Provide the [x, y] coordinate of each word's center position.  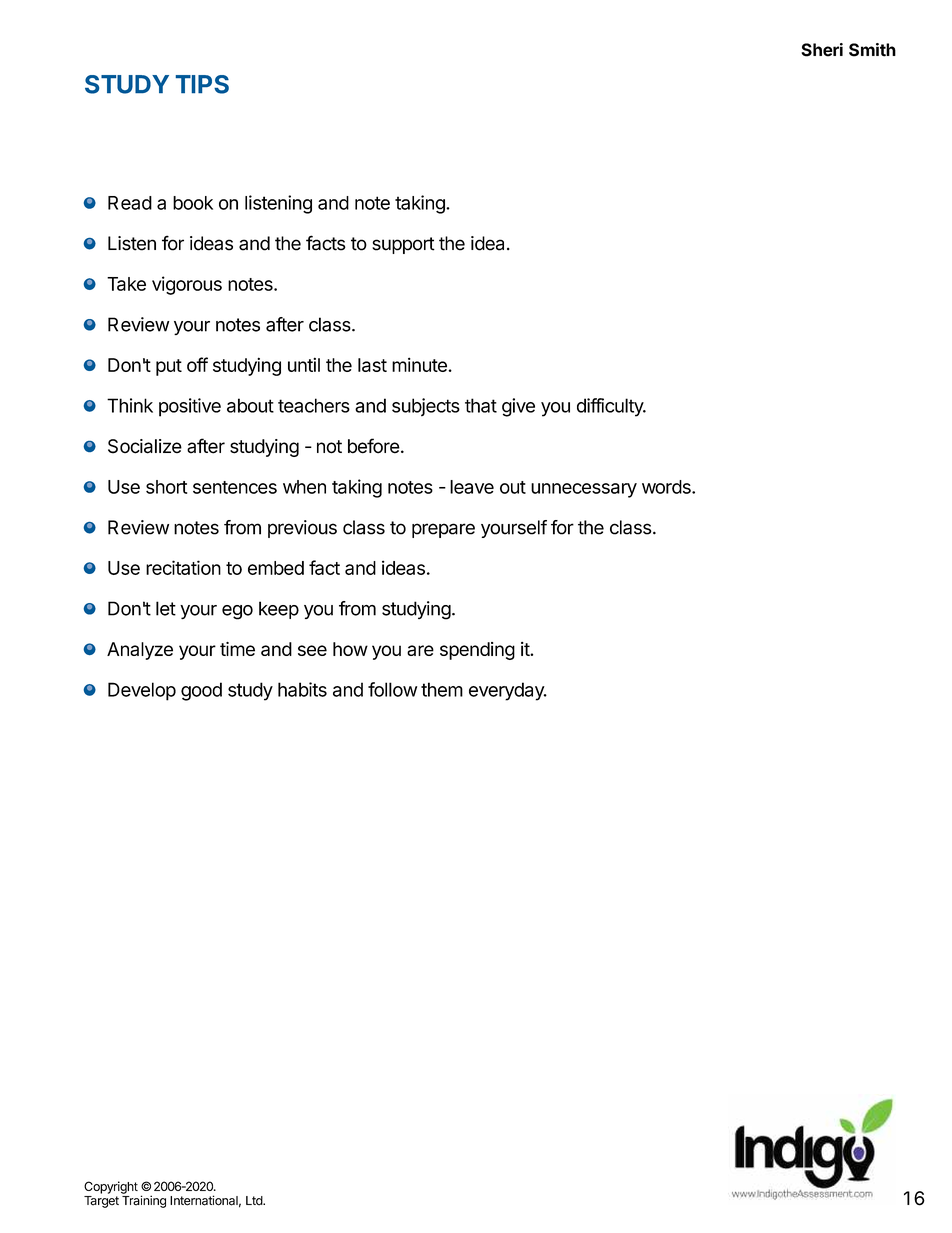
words [667, 487]
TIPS [202, 84]
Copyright [111, 1187]
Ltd [255, 1201]
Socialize [145, 446]
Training [144, 1201]
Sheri [822, 50]
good [201, 691]
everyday [507, 691]
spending [477, 651]
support [403, 245]
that [481, 405]
